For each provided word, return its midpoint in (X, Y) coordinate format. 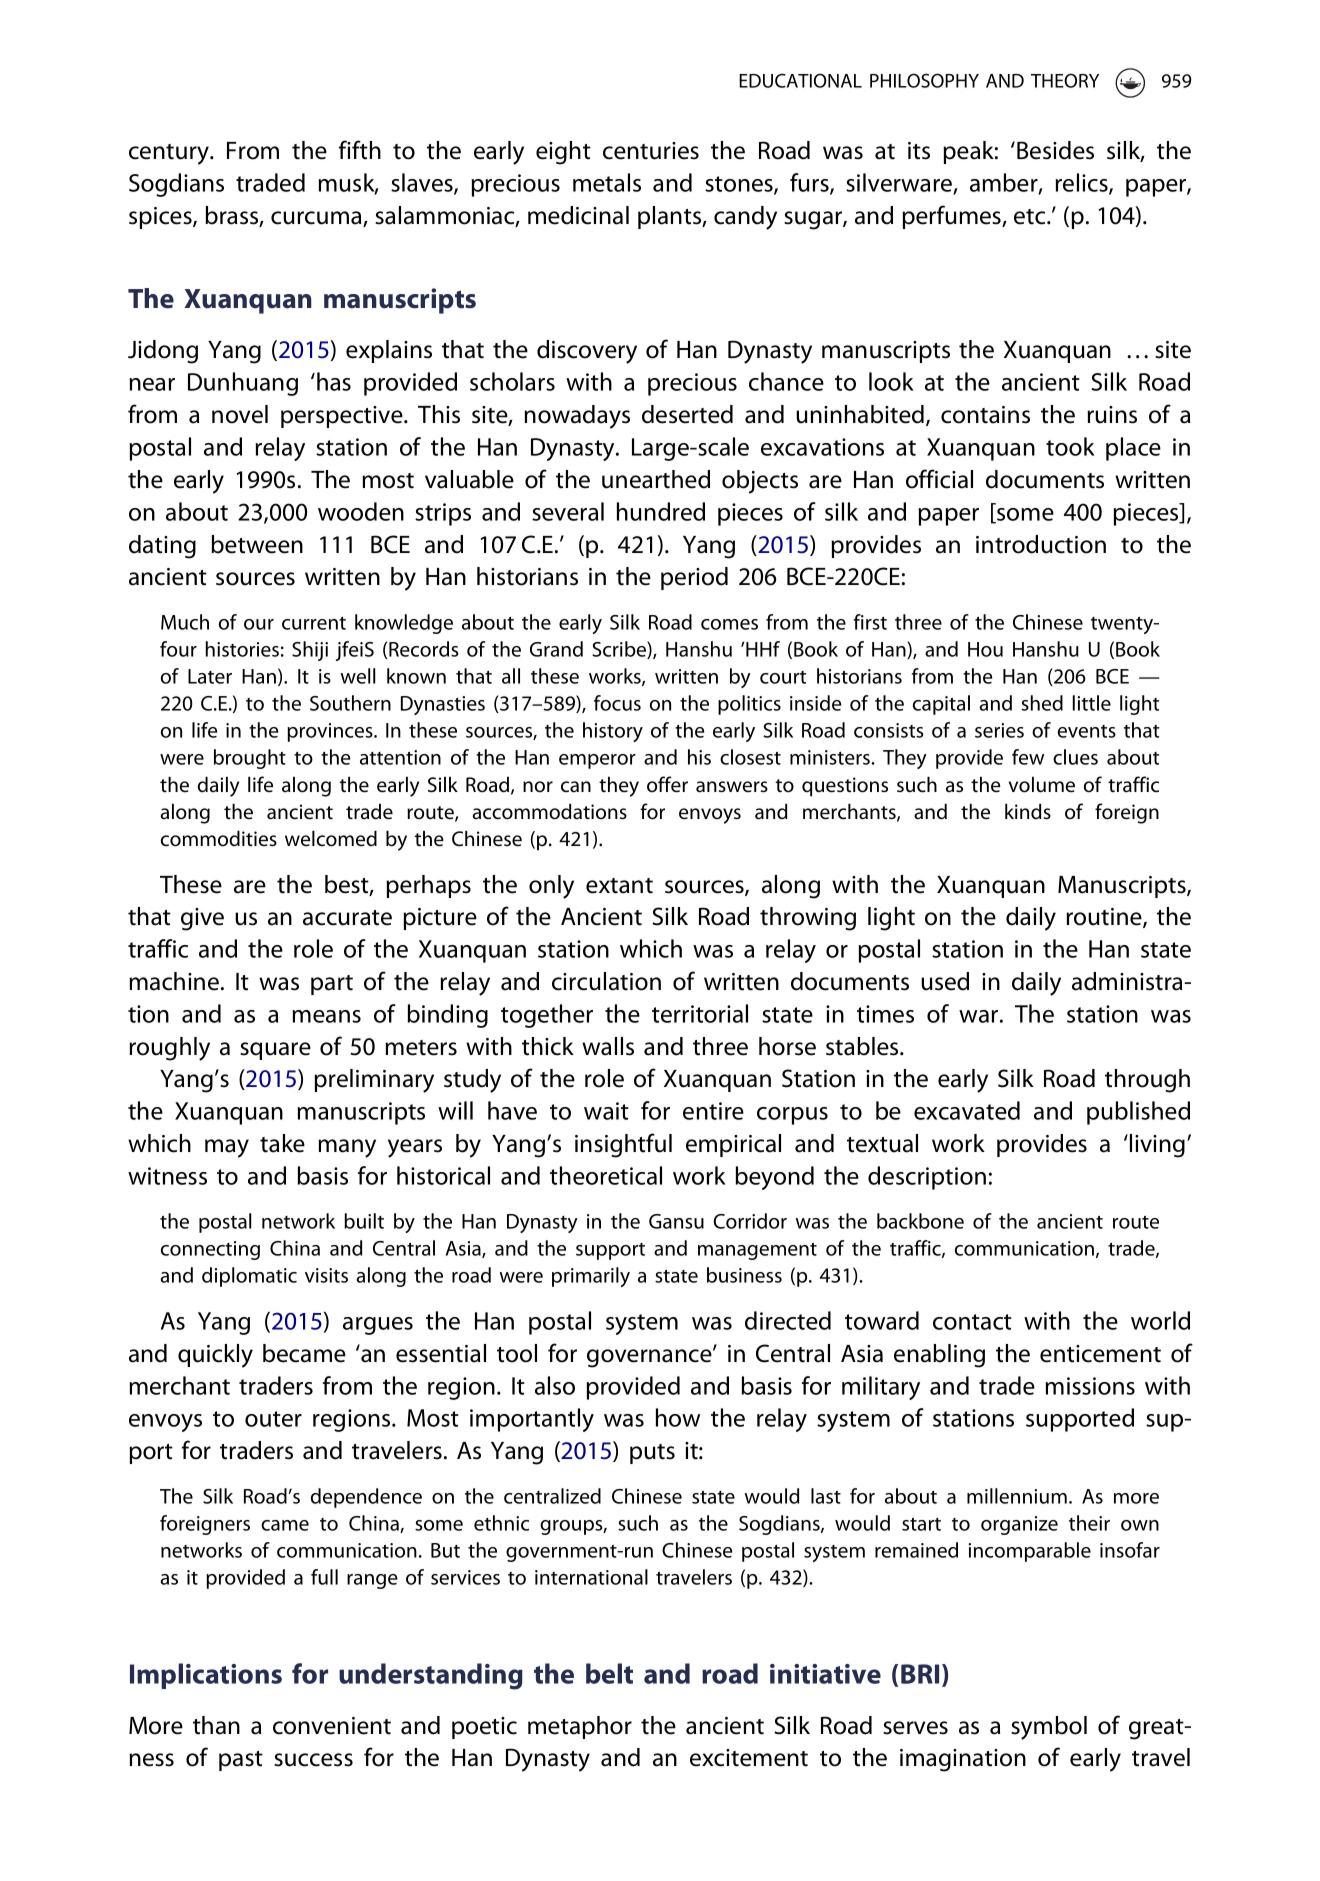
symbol (1049, 1728)
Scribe (620, 650)
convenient (332, 1726)
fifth (360, 150)
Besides (1055, 150)
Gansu (676, 1221)
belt (609, 1673)
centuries (651, 151)
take (282, 1143)
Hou (985, 649)
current (314, 623)
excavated (967, 1110)
